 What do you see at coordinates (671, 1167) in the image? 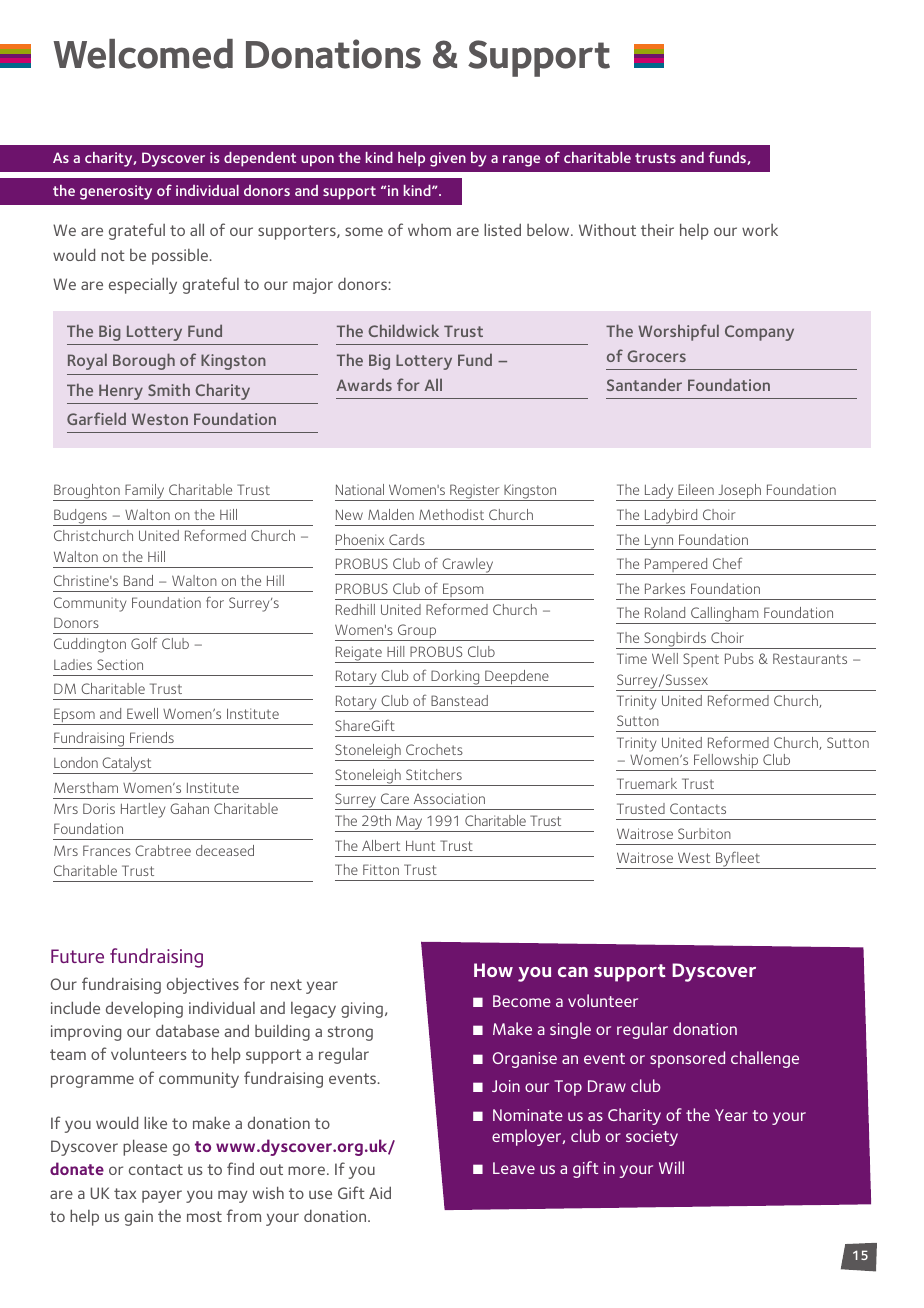
I see `Will` at bounding box center [671, 1167].
